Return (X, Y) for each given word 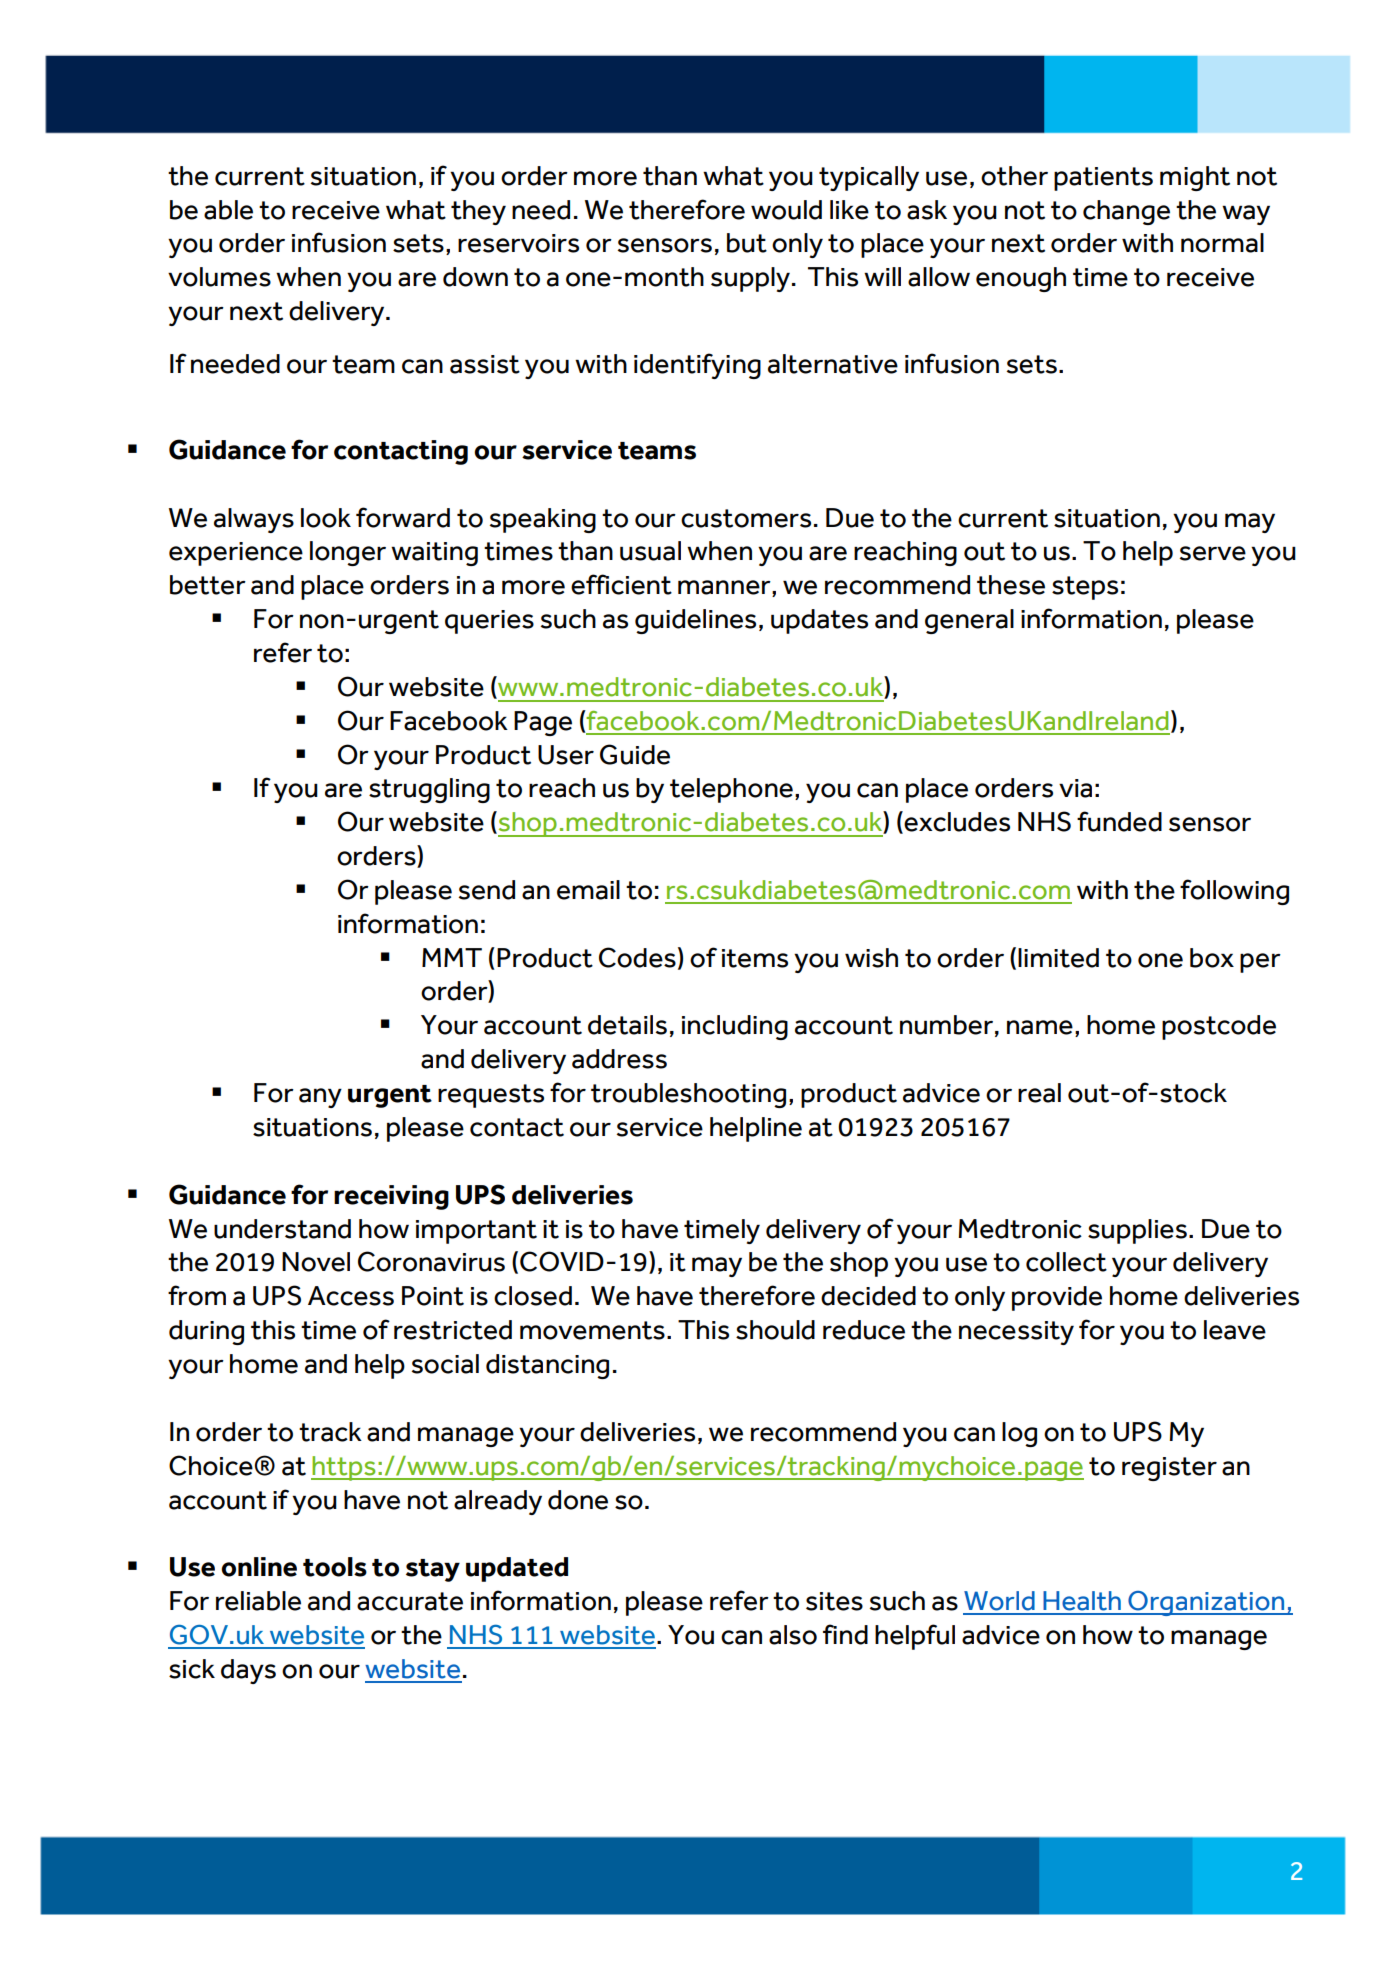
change (1126, 212)
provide (1057, 1298)
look (326, 518)
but (747, 243)
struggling (429, 790)
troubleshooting (688, 1095)
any (320, 1098)
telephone (731, 790)
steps (1085, 588)
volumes (219, 277)
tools (335, 1567)
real (1039, 1093)
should (775, 1330)
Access (351, 1296)
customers (746, 518)
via (1075, 788)
